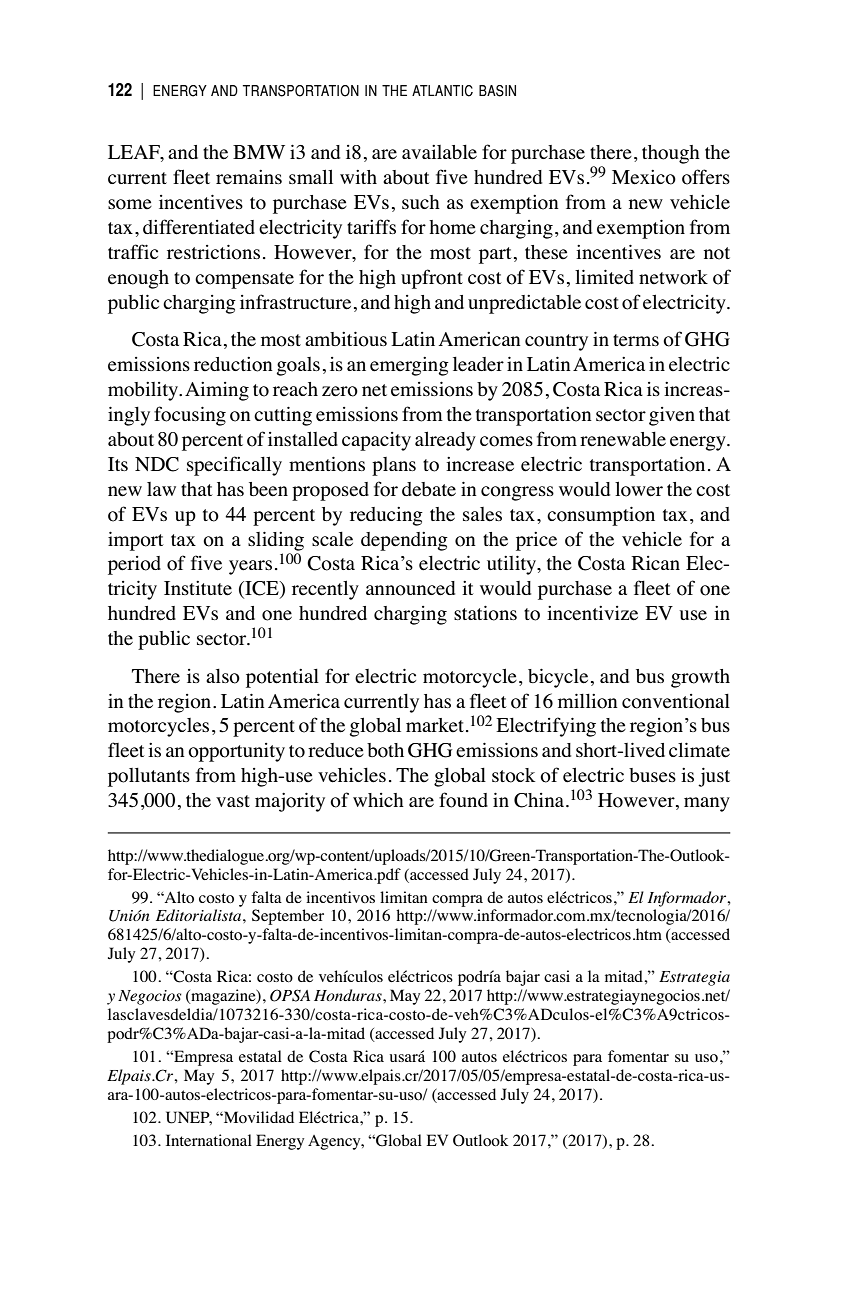 The height and width of the page is (1292, 862). Describe the element at coordinates (410, 588) in the page. I see `announced` at that location.
